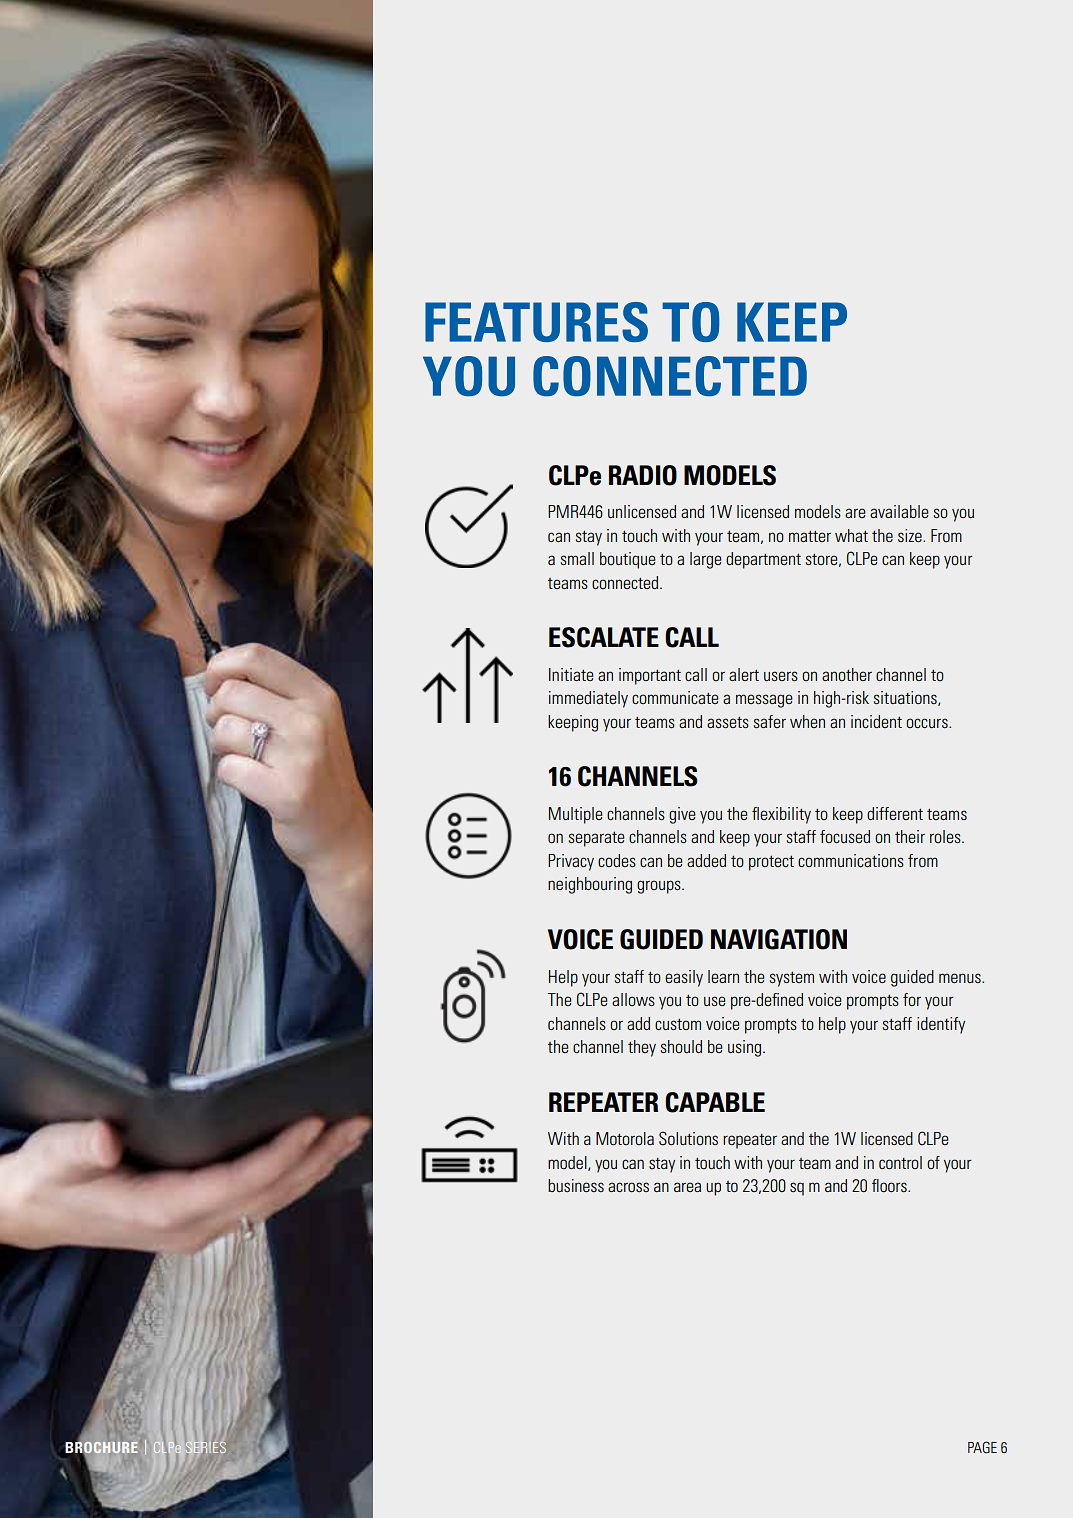  I want to click on Privacy, so click(571, 862).
